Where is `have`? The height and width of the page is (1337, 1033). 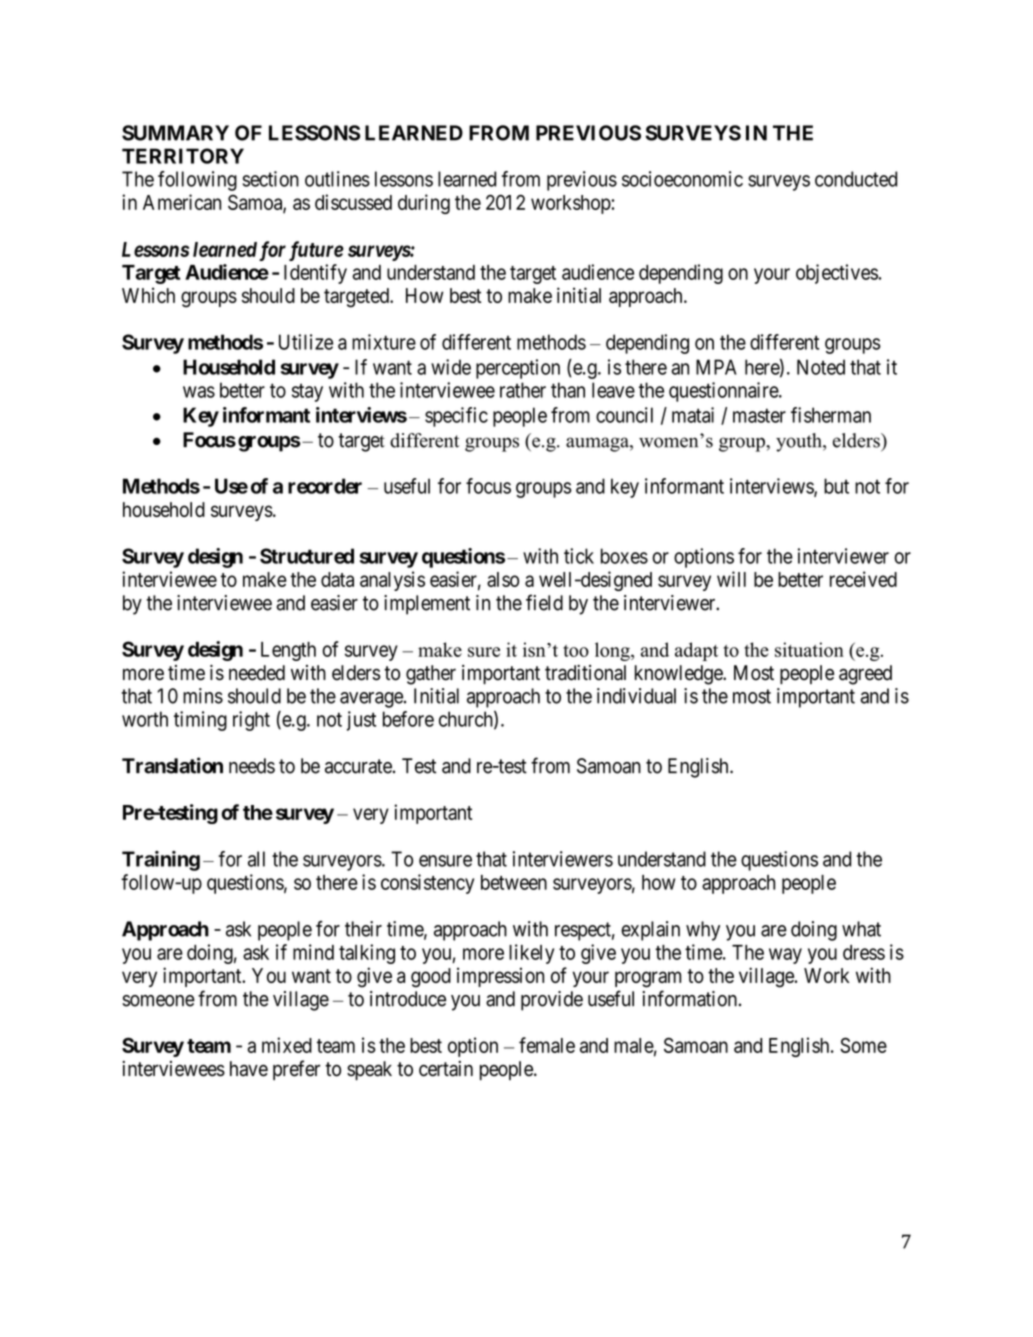
have is located at coordinates (249, 1069).
